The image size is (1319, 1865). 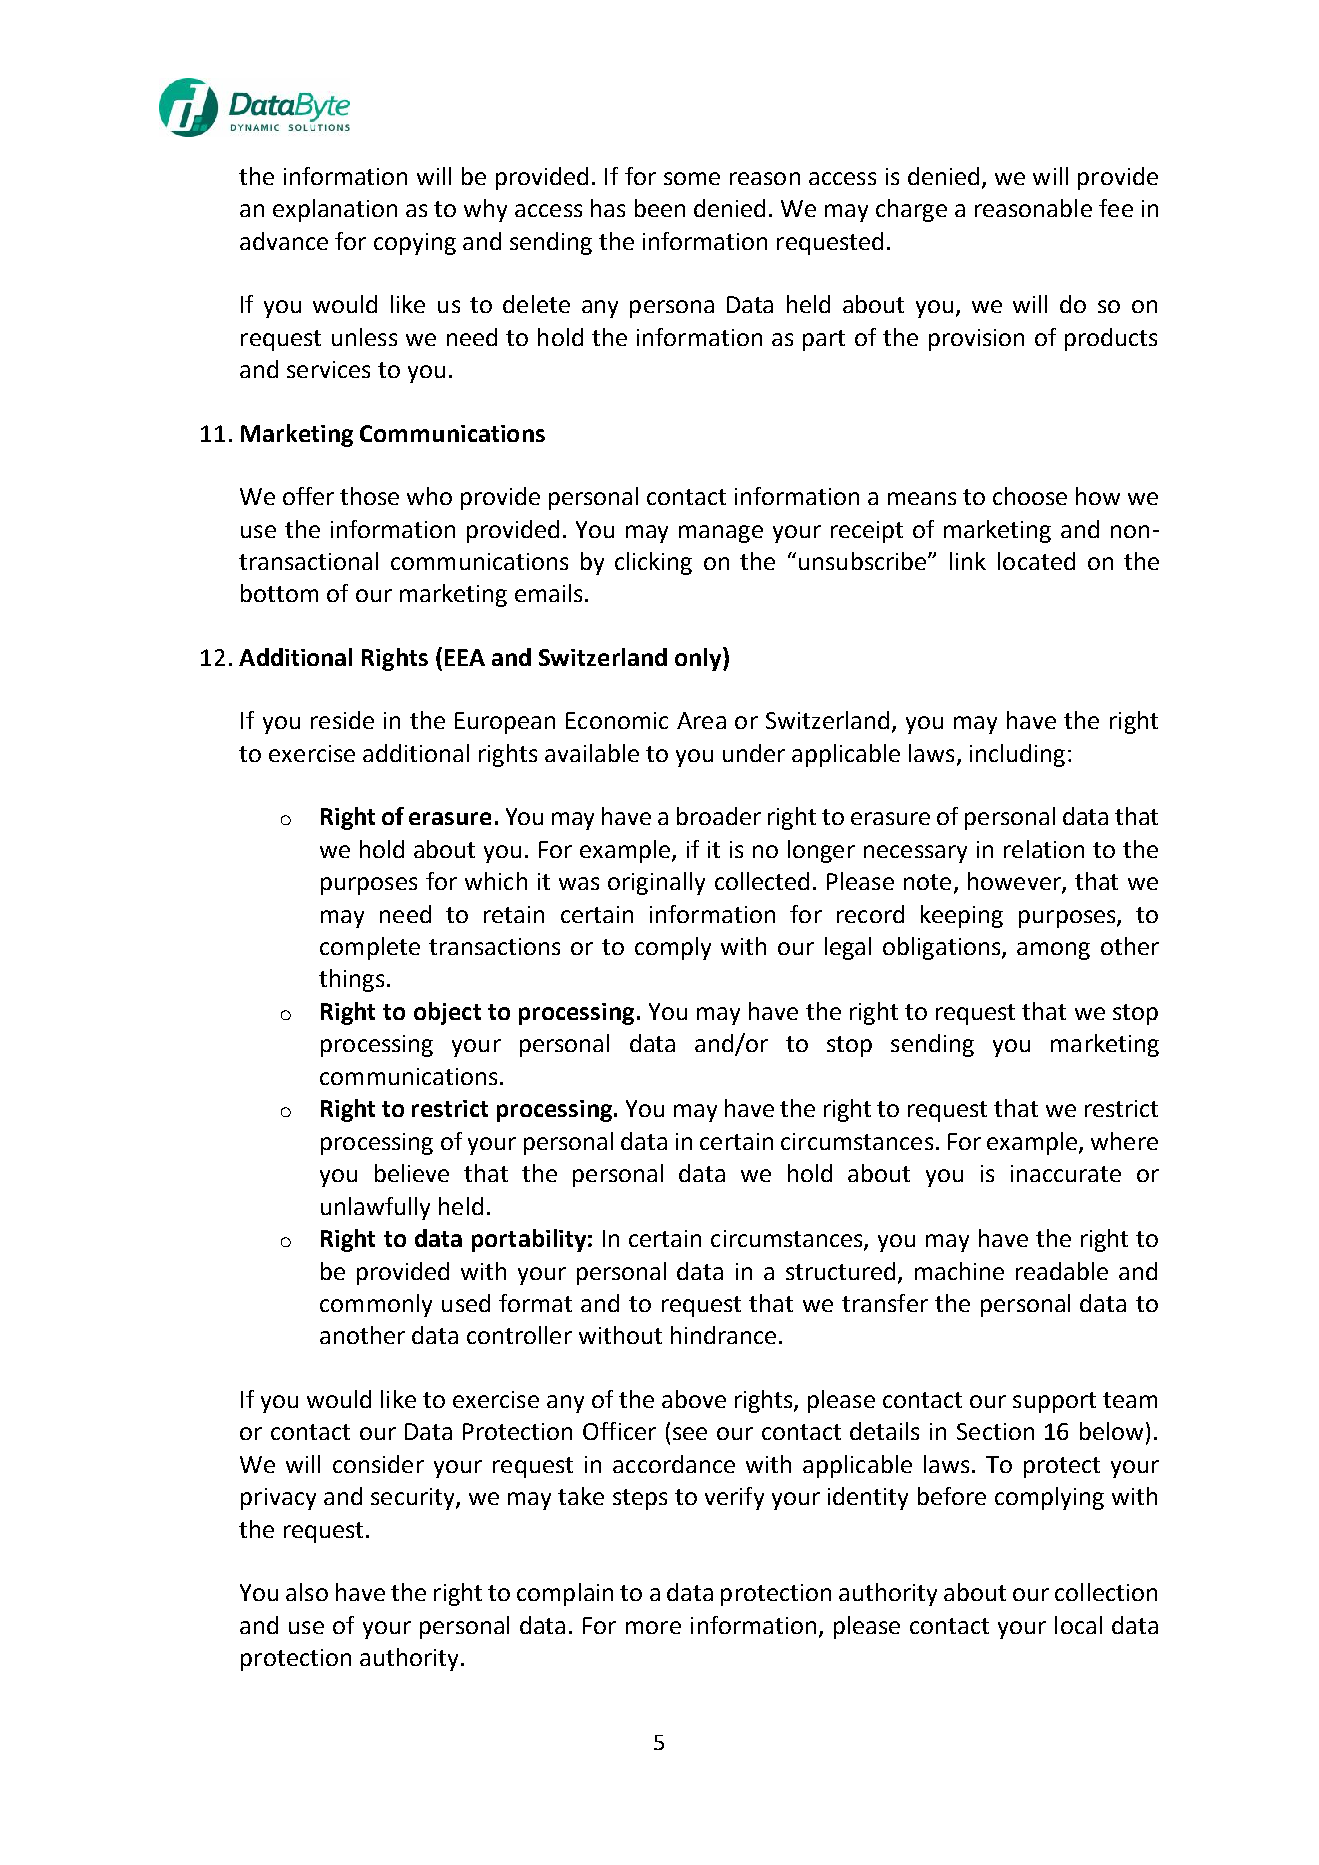 I want to click on reside, so click(x=342, y=720).
